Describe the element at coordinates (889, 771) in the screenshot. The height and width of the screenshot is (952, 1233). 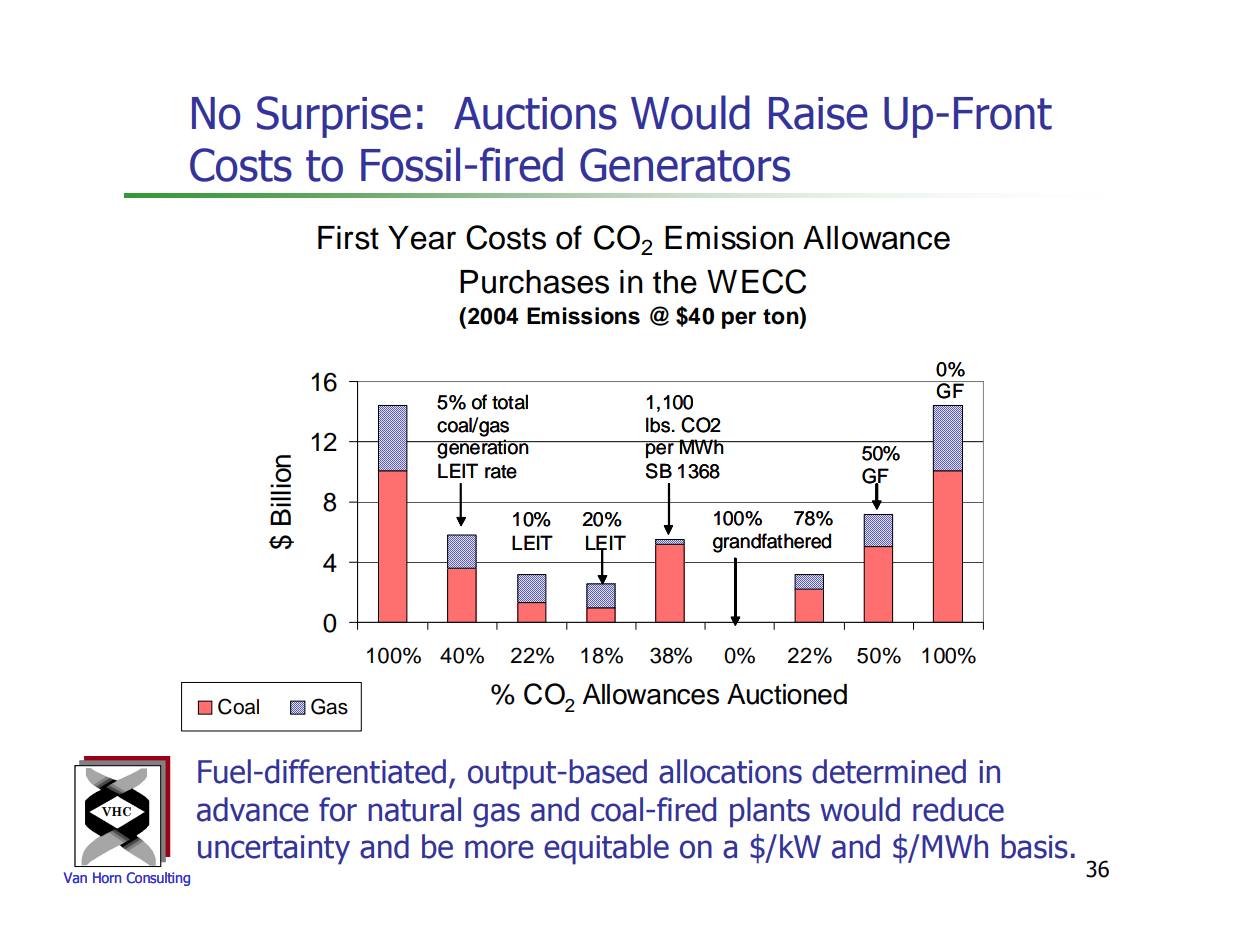
I see `determined` at that location.
